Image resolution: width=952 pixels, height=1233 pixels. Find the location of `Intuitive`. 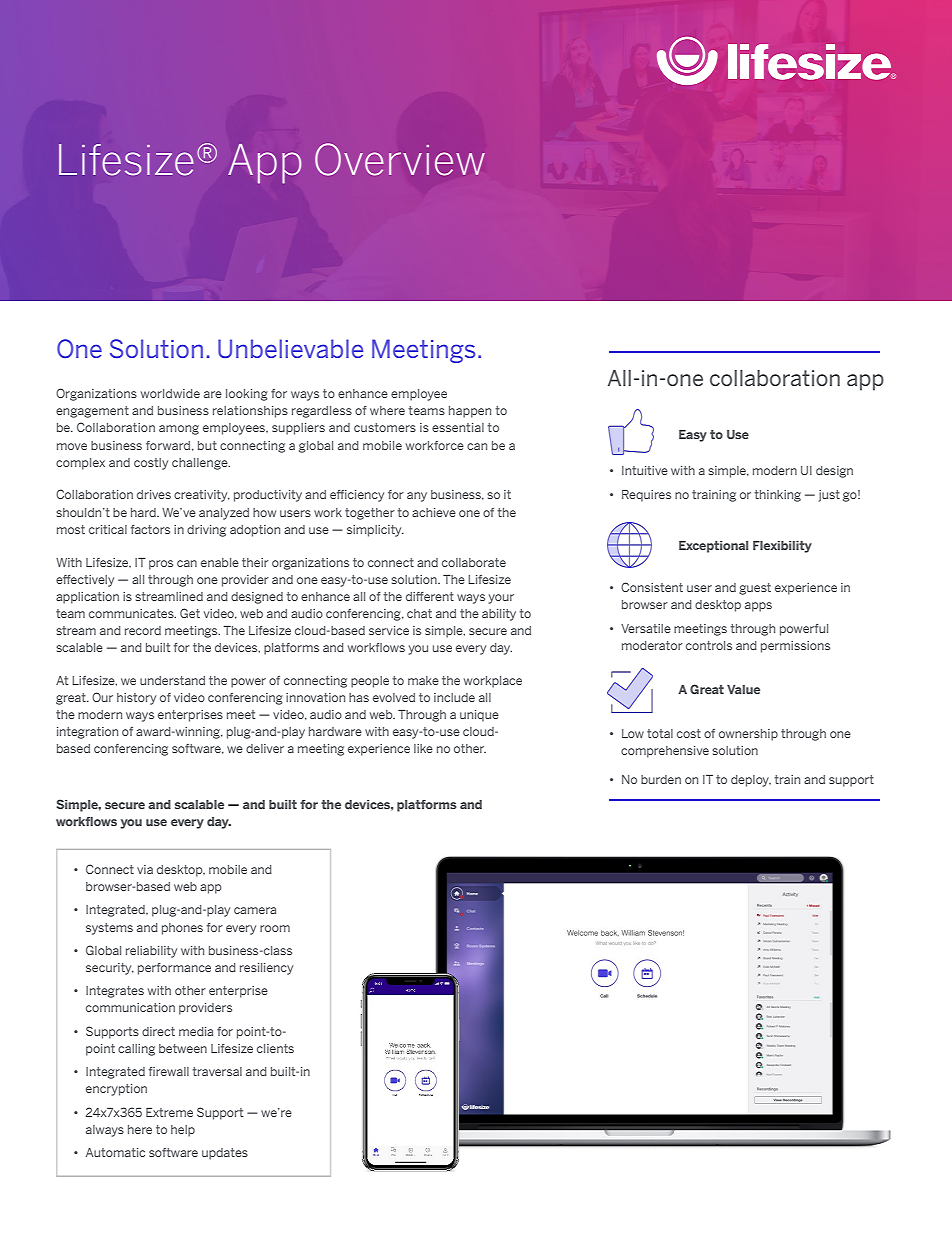

Intuitive is located at coordinates (645, 470).
